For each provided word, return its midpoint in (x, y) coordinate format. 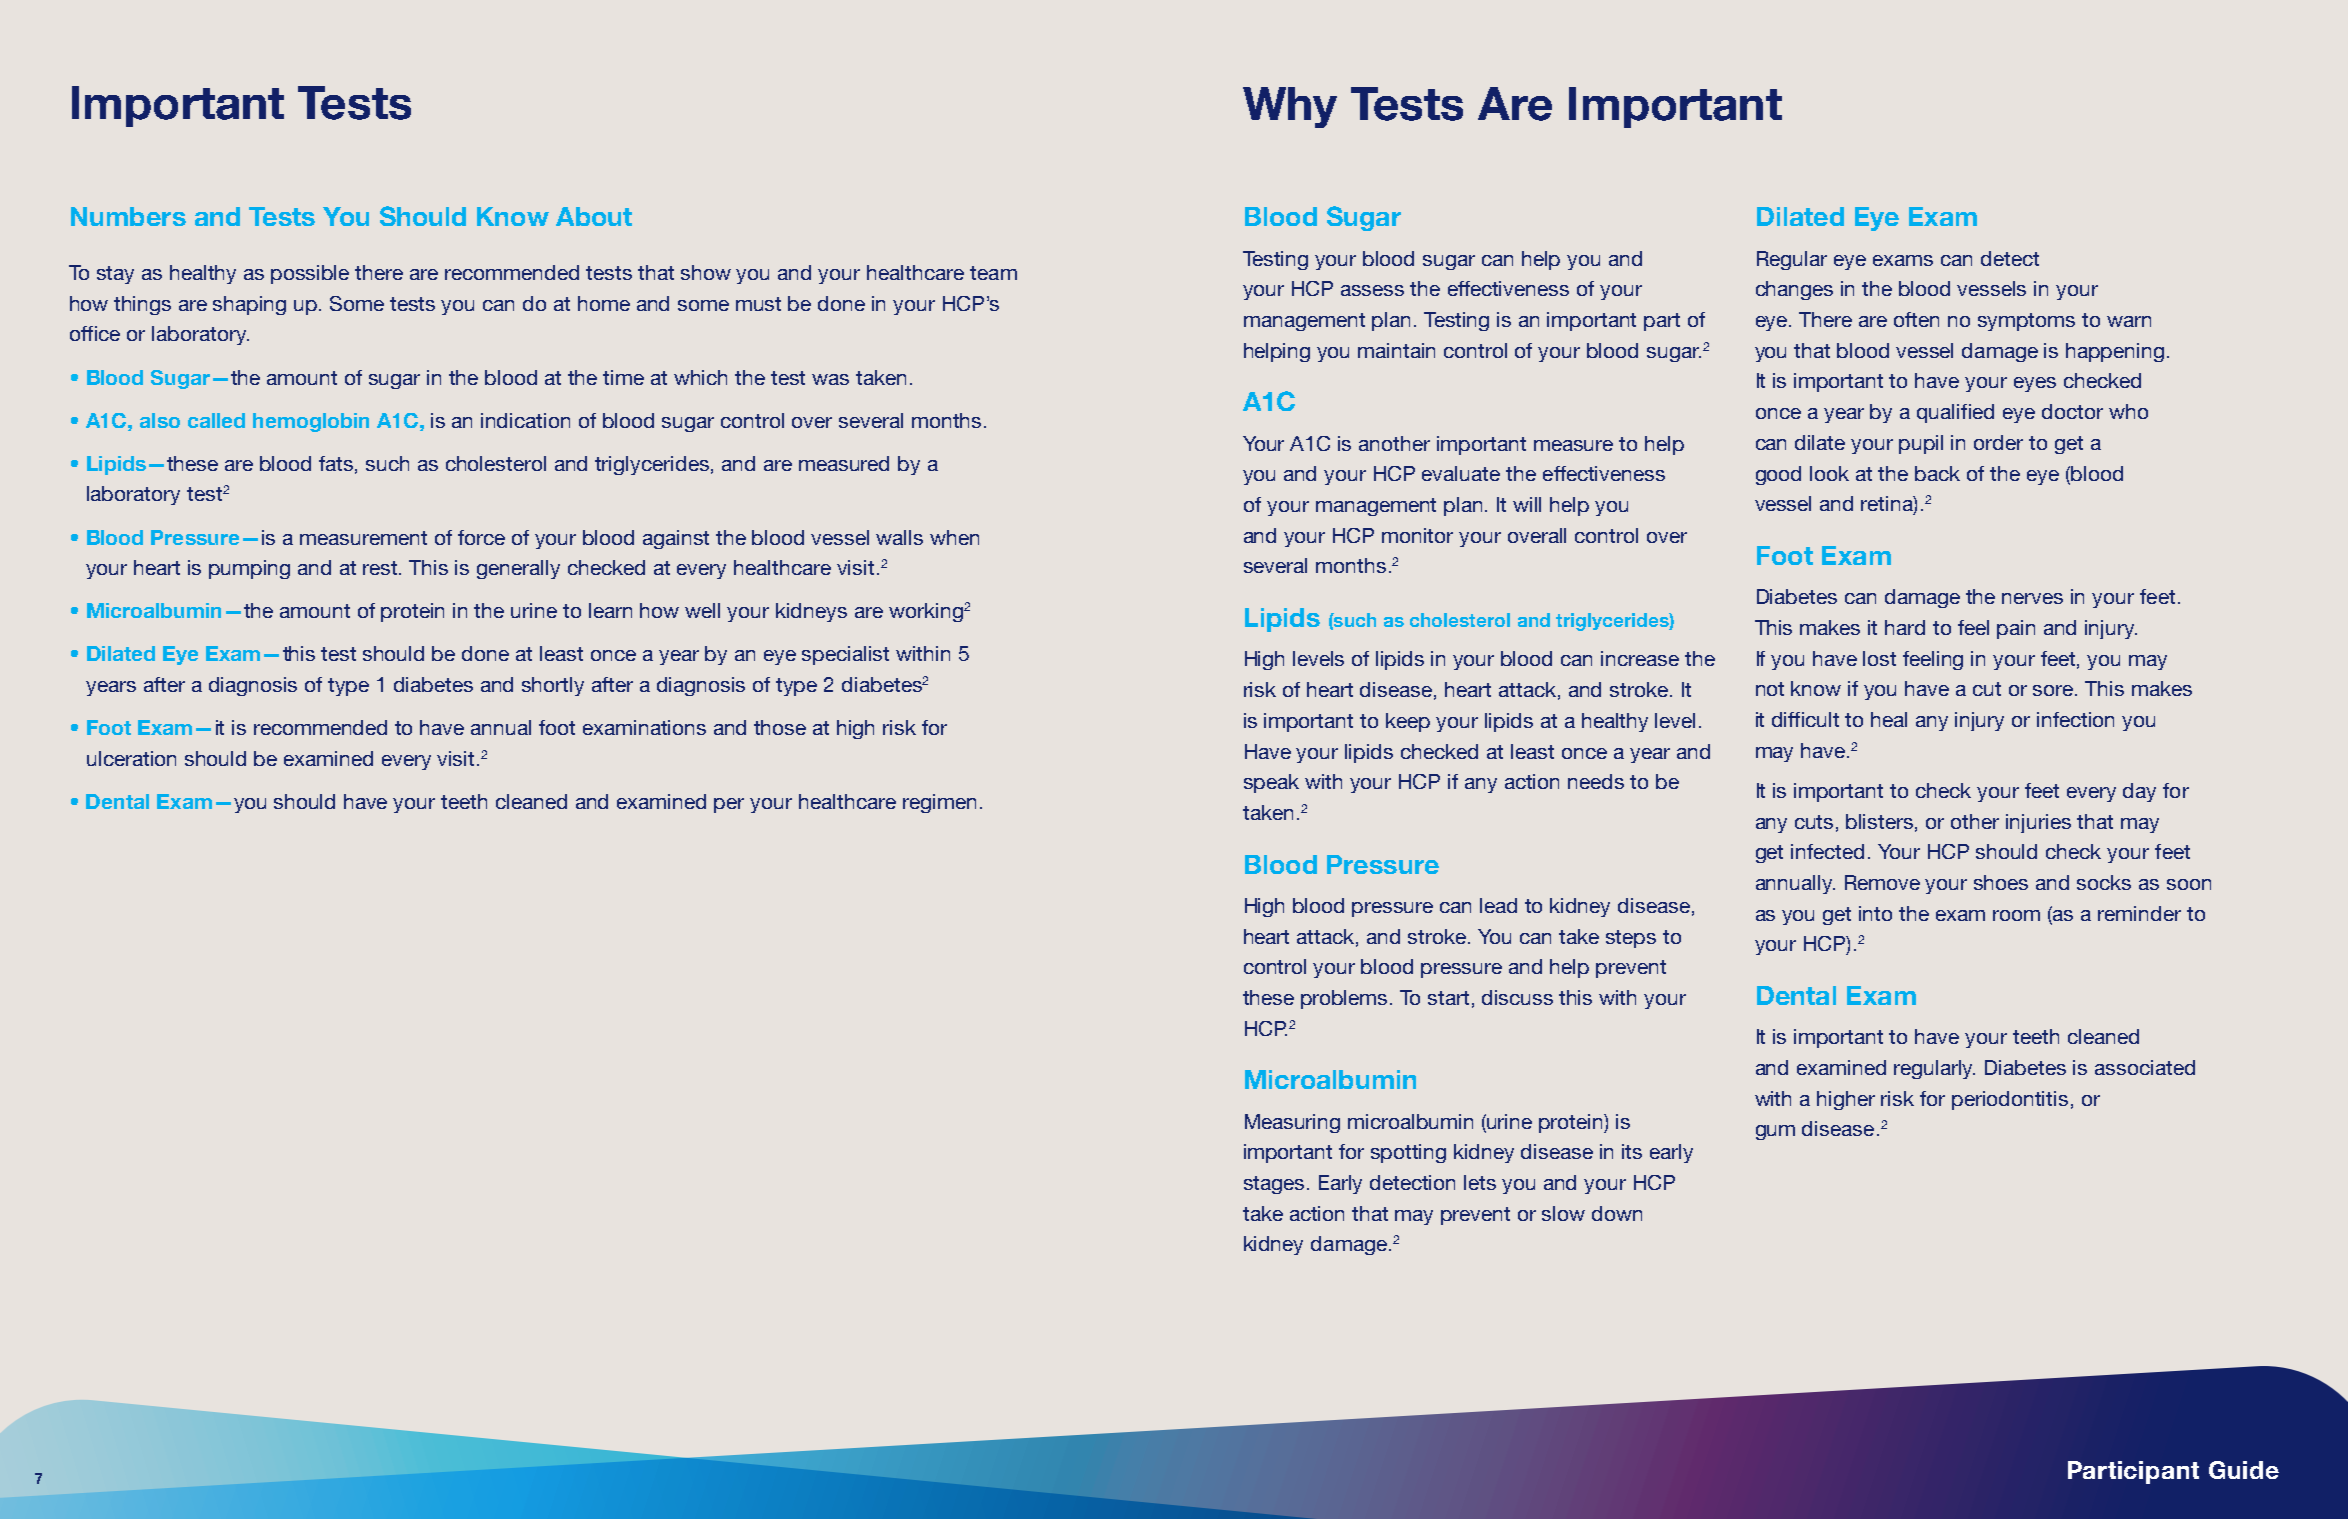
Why (1290, 107)
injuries (2038, 823)
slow (1563, 1213)
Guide (2244, 1470)
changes (1794, 290)
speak (1271, 783)
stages (1274, 1185)
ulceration (131, 758)
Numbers (128, 216)
